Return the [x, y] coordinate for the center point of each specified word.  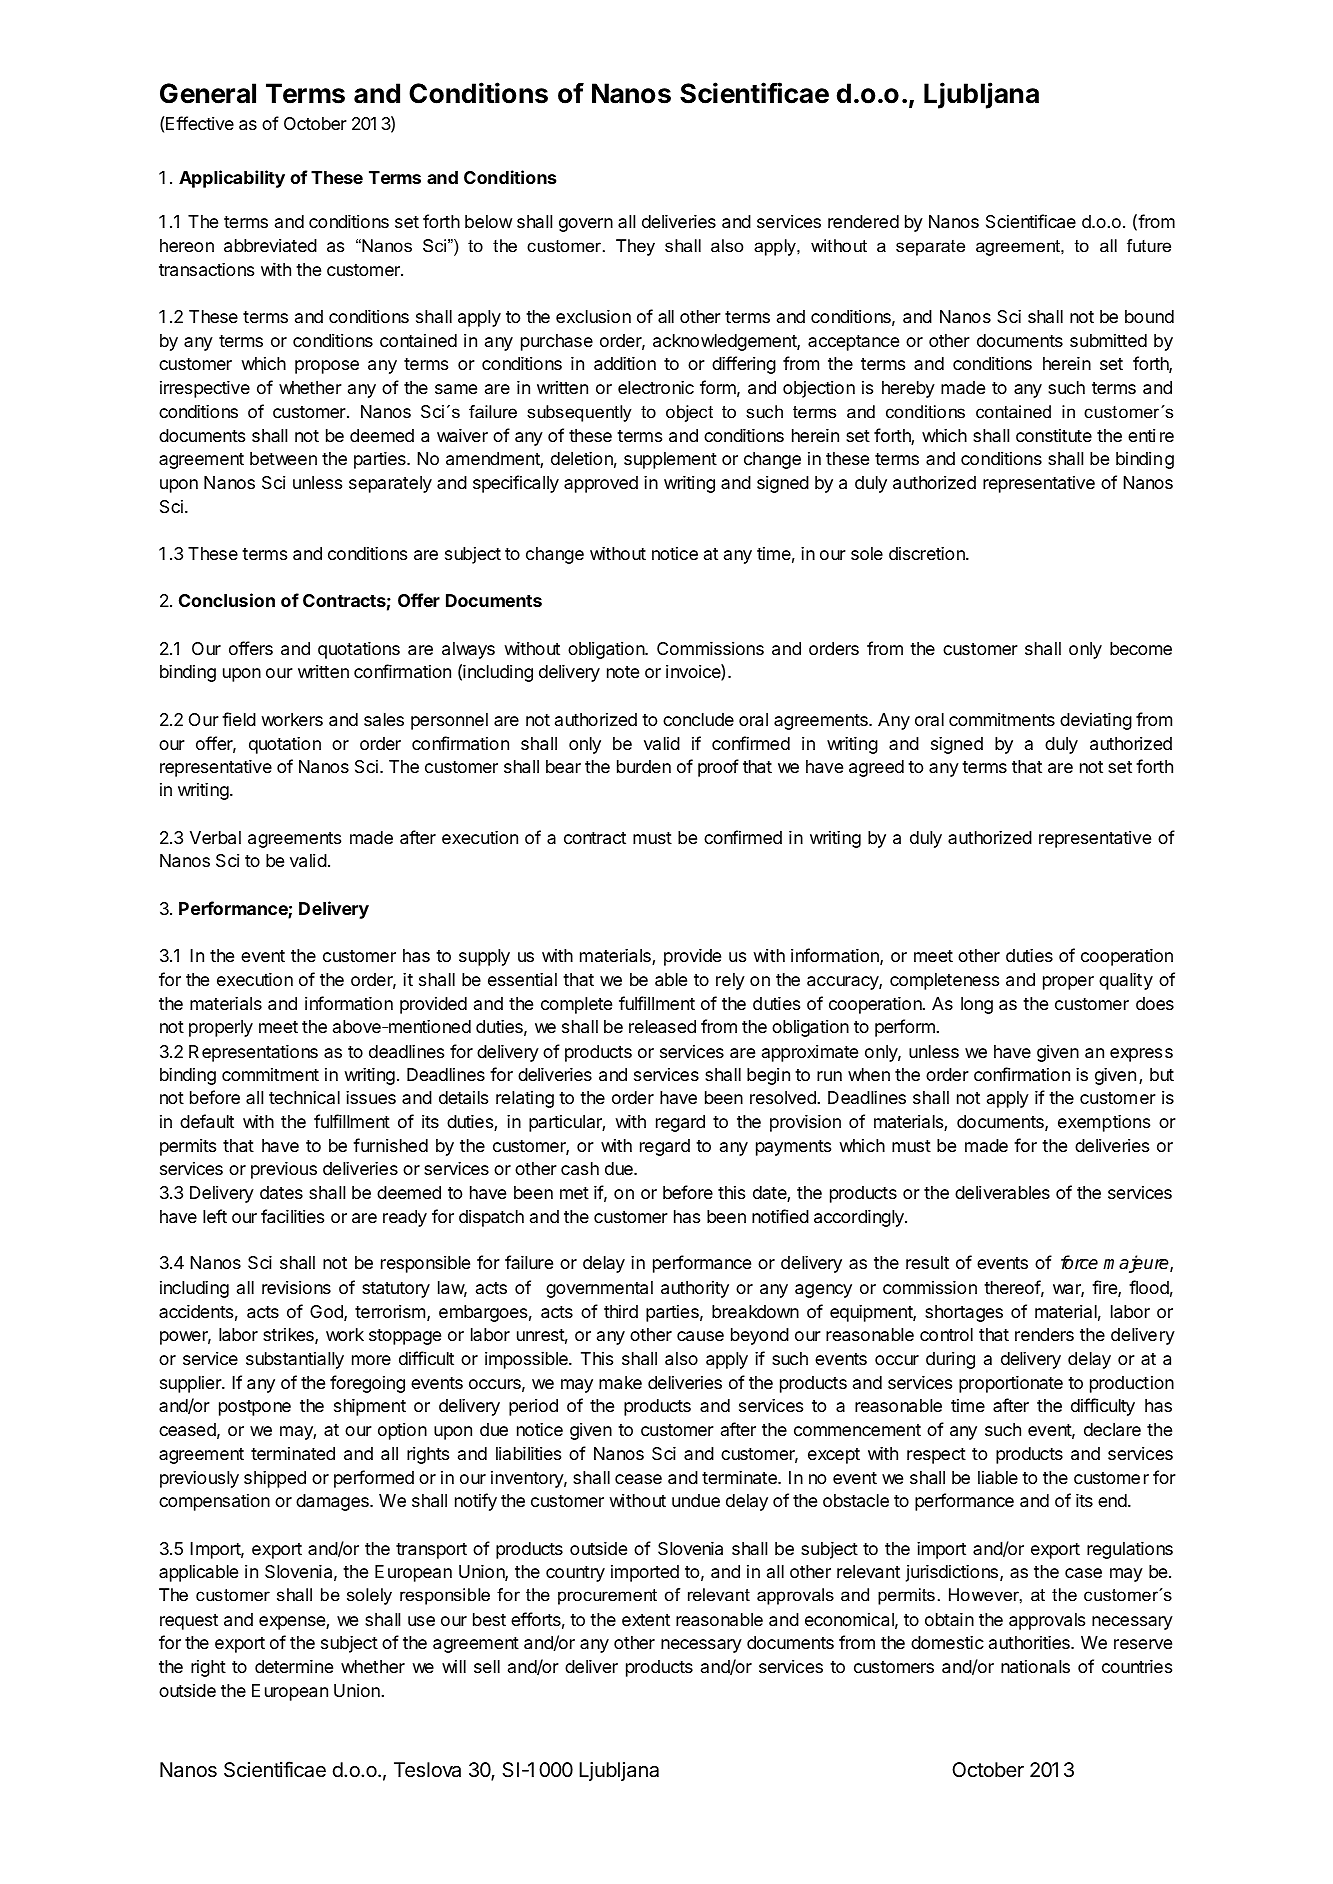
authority [695, 1289]
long [977, 1005]
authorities [1030, 1642]
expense [293, 1623]
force [1079, 1262]
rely [730, 981]
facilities [292, 1216]
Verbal [215, 838]
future [1149, 246]
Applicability [232, 179]
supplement [670, 460]
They [635, 247]
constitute [1054, 435]
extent [646, 1620]
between [283, 458]
